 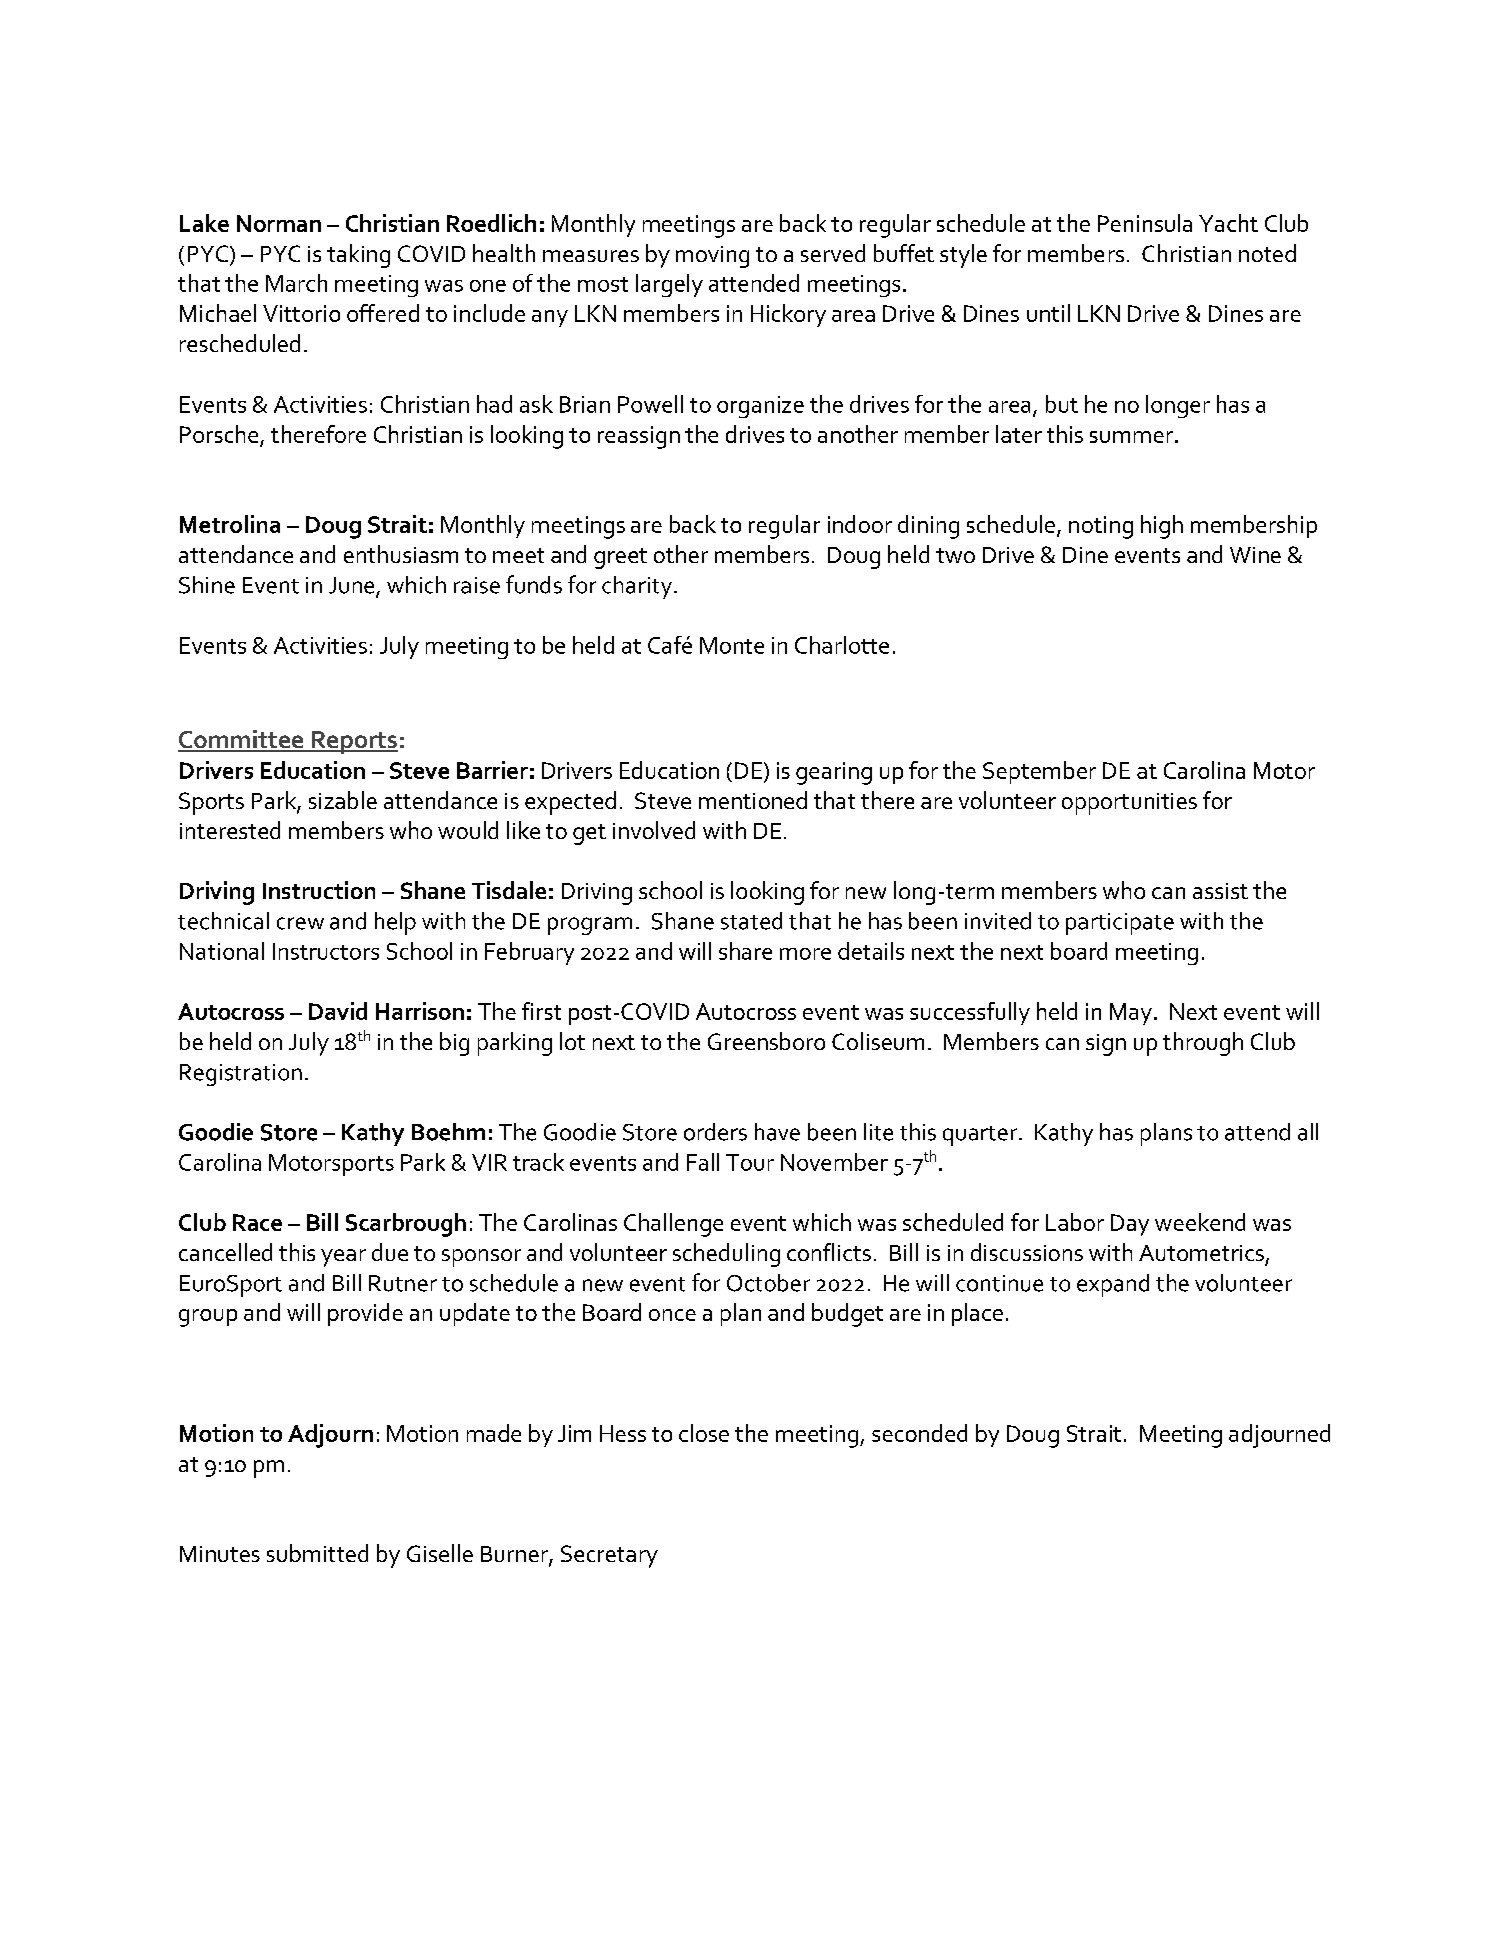 What do you see at coordinates (712, 257) in the image?
I see `moving` at bounding box center [712, 257].
